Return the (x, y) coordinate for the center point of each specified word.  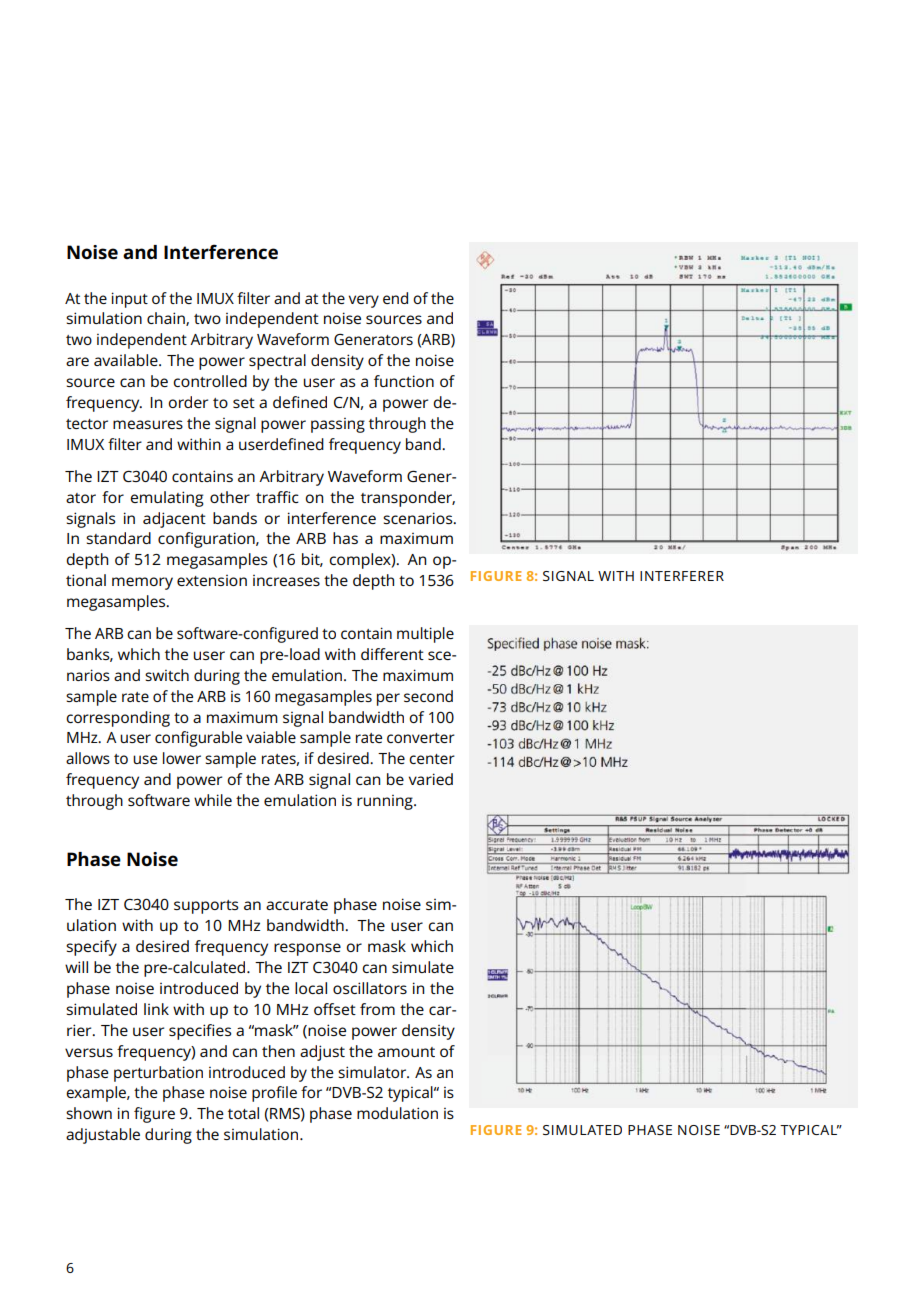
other (230, 497)
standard (118, 538)
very (364, 301)
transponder (408, 499)
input (129, 300)
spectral (277, 362)
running (386, 802)
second (428, 696)
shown (89, 1113)
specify (91, 948)
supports (206, 907)
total (243, 1113)
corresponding (118, 719)
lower (182, 758)
